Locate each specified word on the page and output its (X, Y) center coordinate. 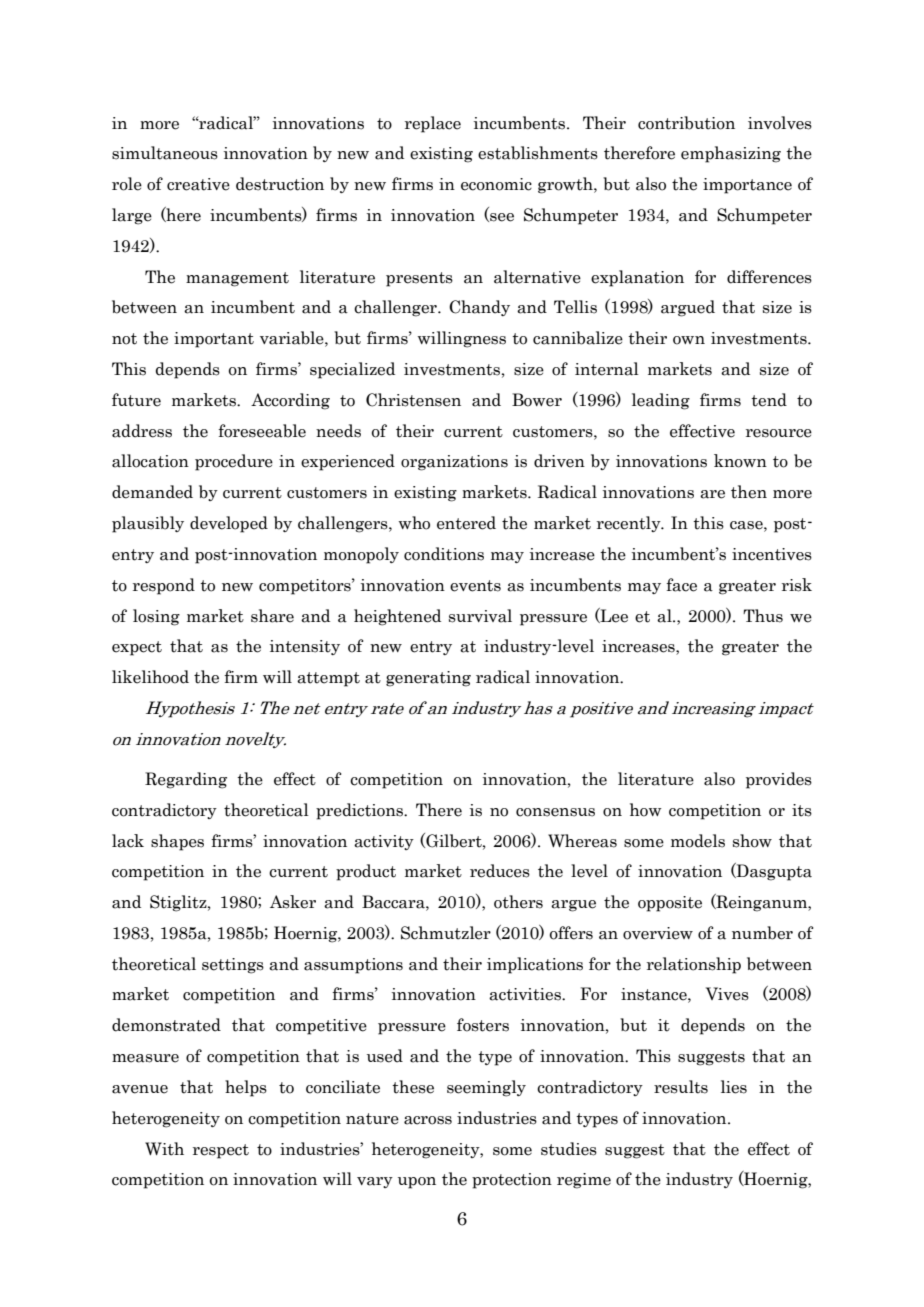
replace (433, 124)
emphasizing (731, 154)
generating (428, 679)
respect (221, 1151)
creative (198, 184)
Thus (763, 616)
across (428, 1120)
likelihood (150, 677)
